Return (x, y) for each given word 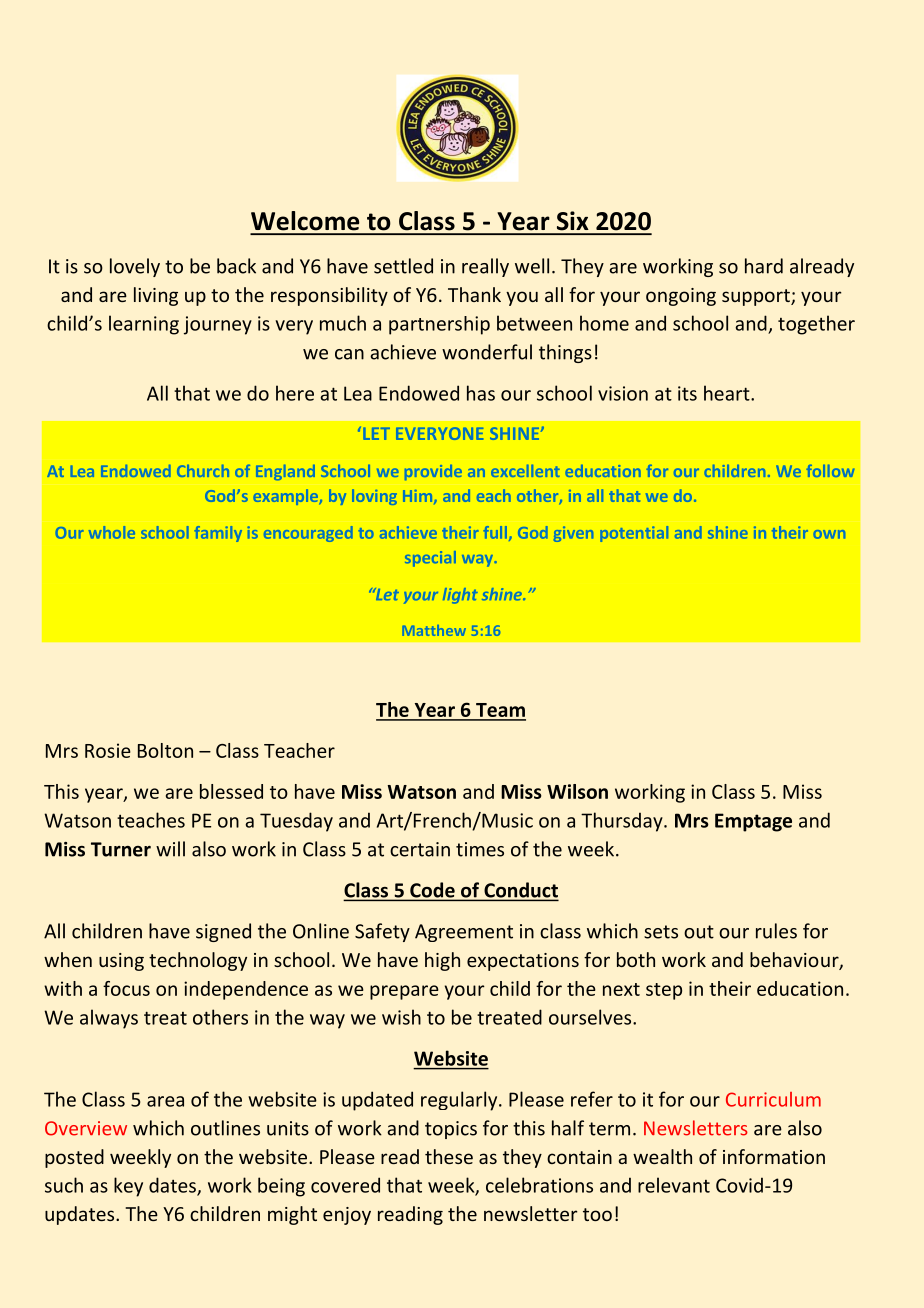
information (774, 1156)
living (156, 296)
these (449, 1156)
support (757, 297)
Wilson (577, 791)
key (128, 1187)
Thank (474, 294)
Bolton (165, 750)
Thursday (623, 822)
